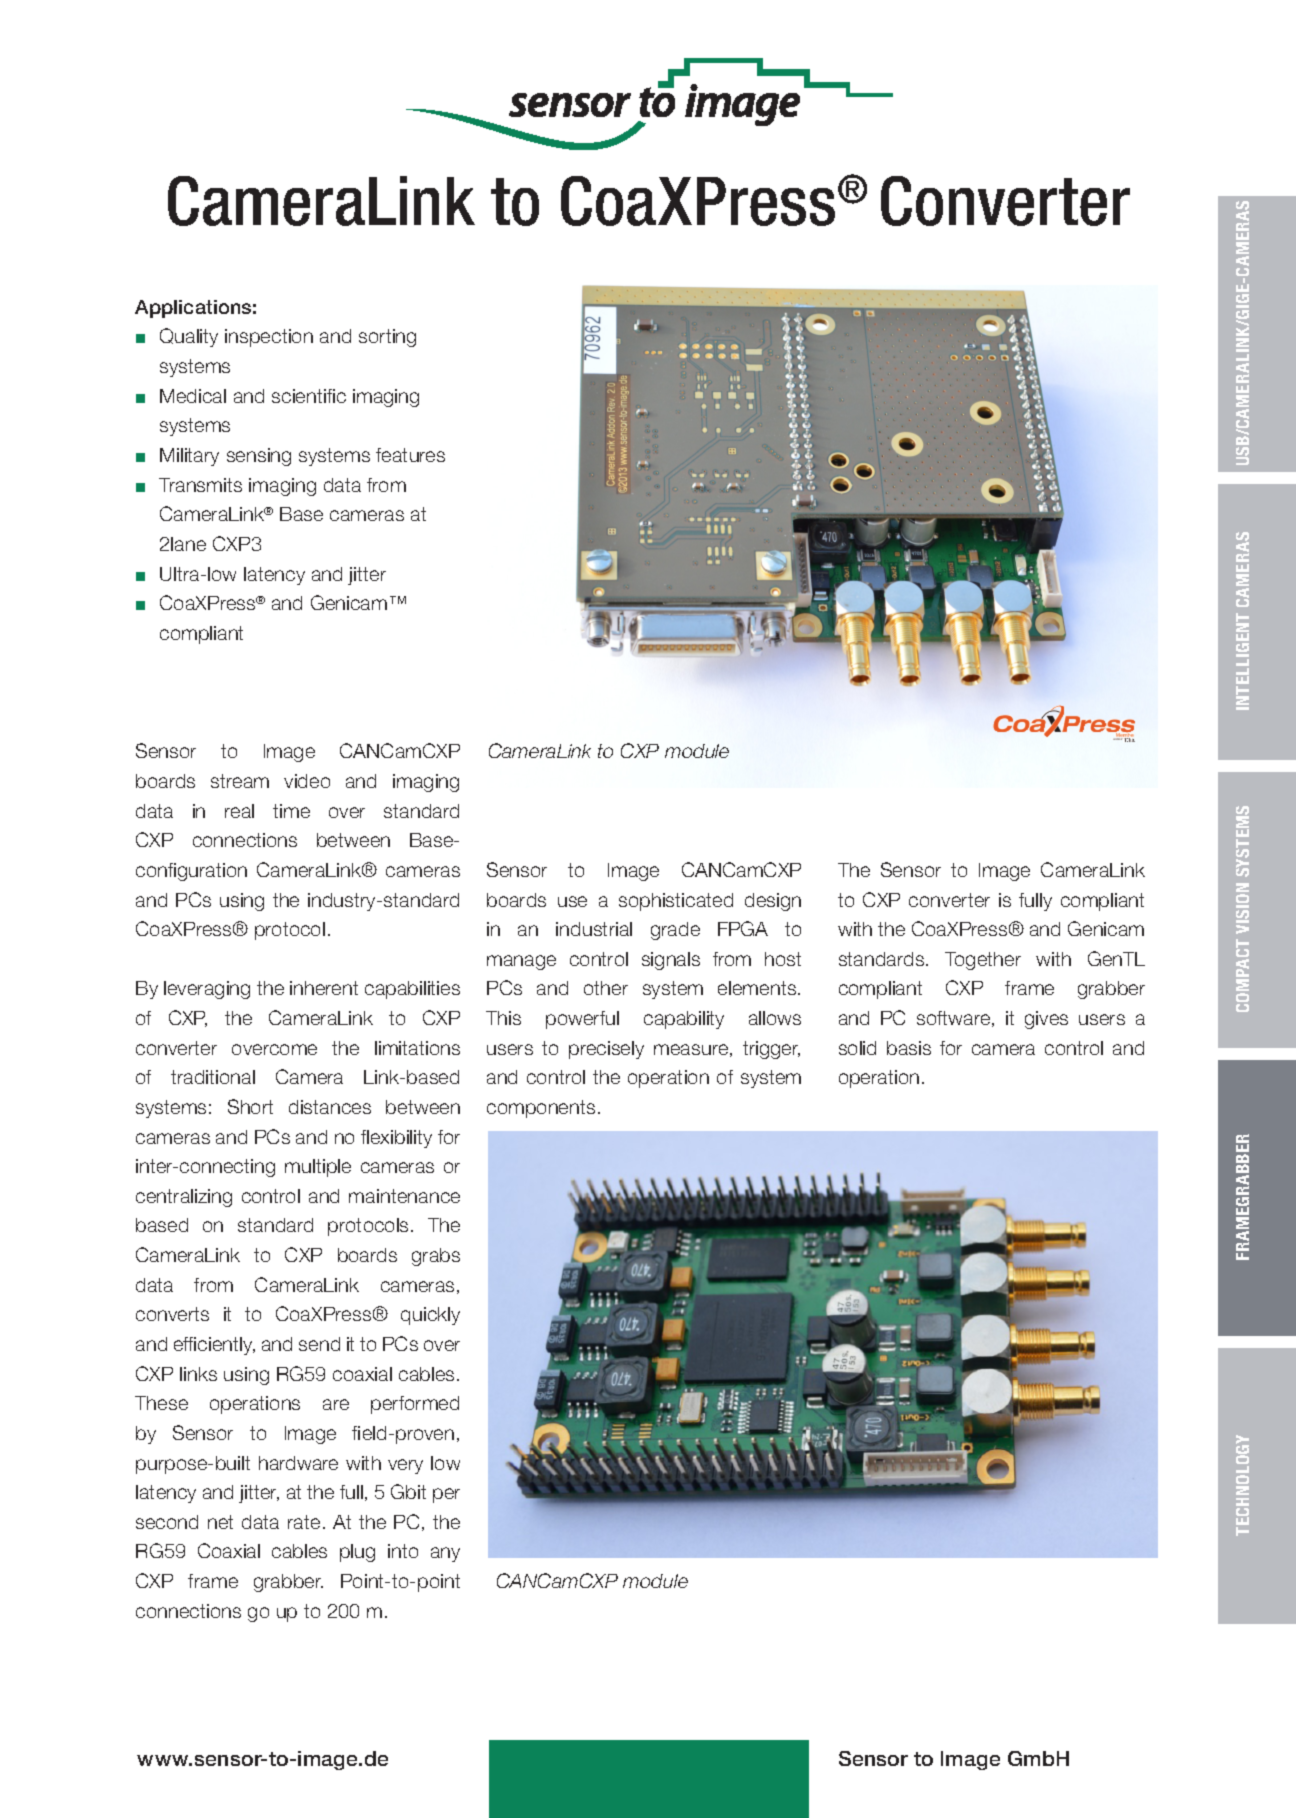 The height and width of the document is (1818, 1296). Describe the element at coordinates (594, 929) in the document. I see `industrial` at that location.
